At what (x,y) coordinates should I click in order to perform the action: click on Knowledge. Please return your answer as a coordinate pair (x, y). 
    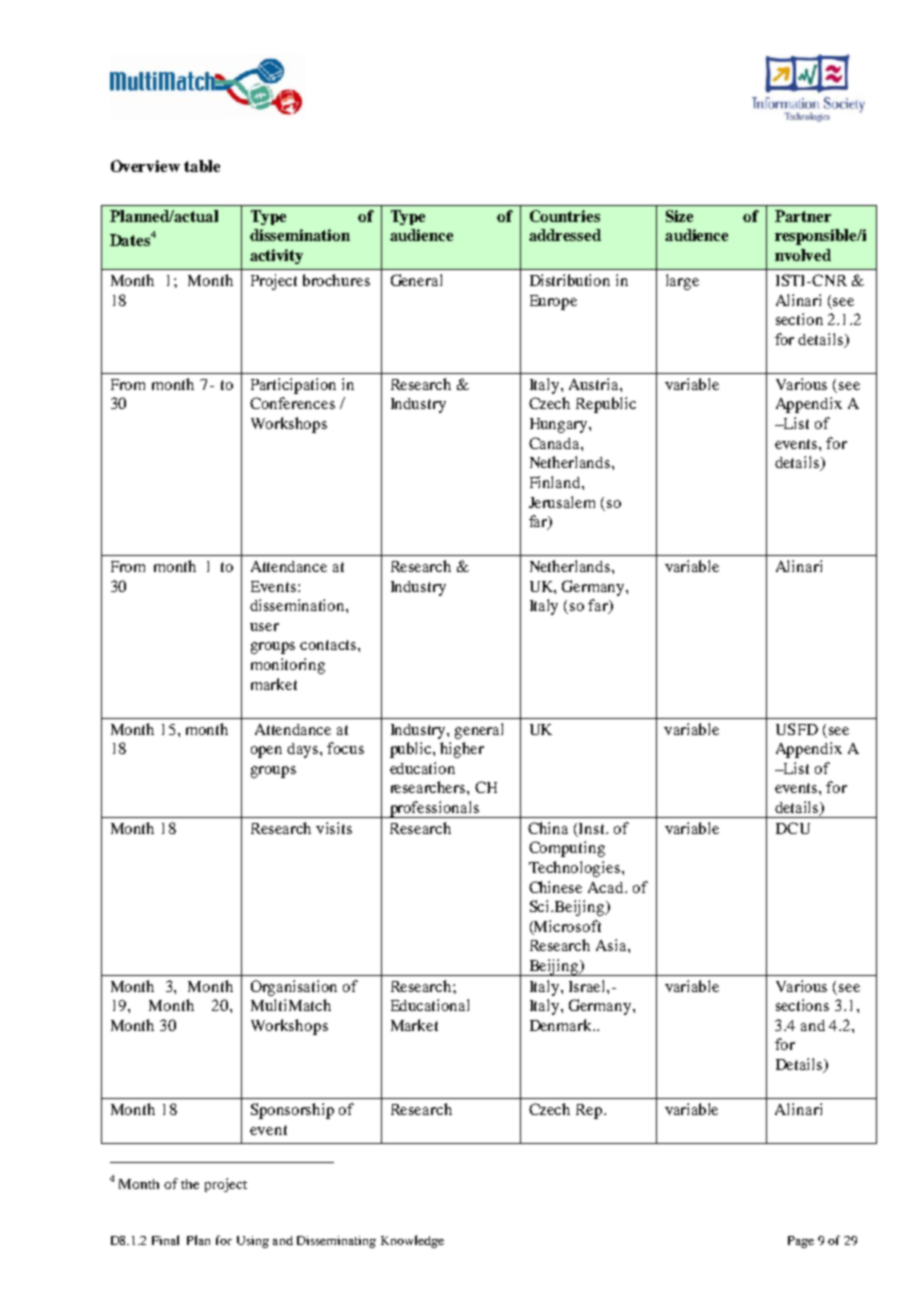
    Looking at the image, I should click on (412, 1241).
